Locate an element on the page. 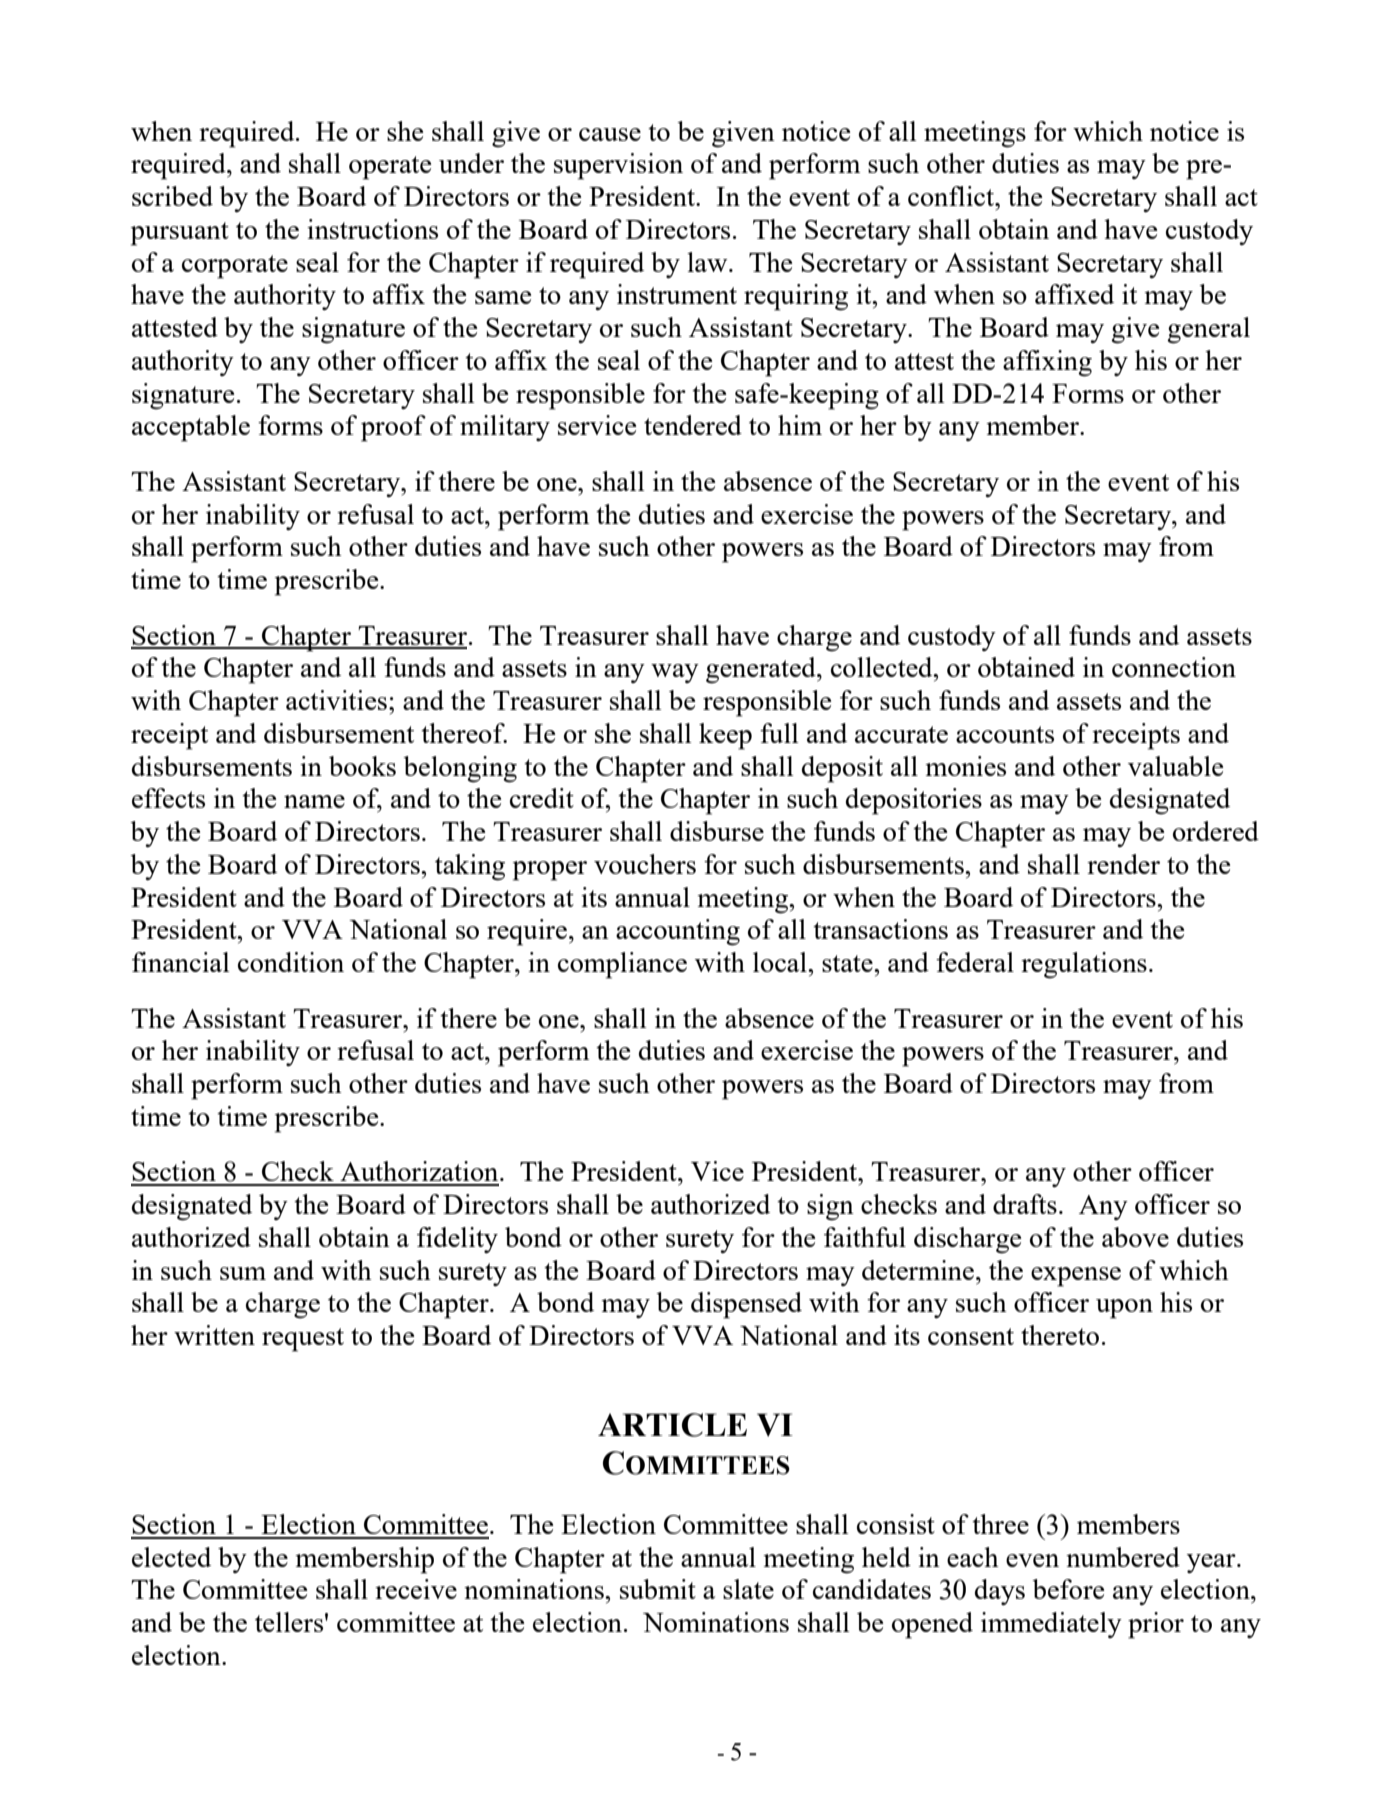  conflict is located at coordinates (952, 196).
